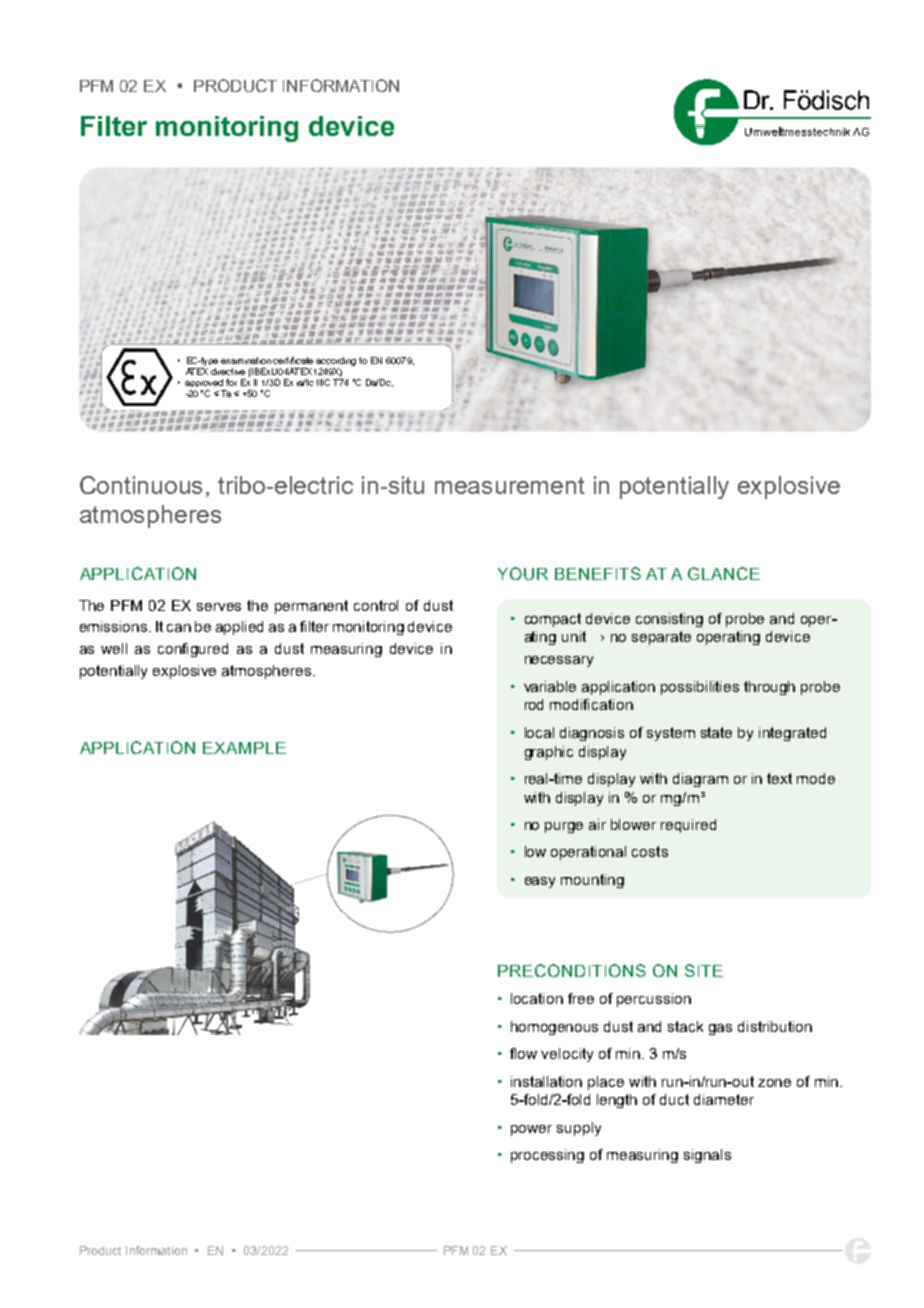  I want to click on EXAMPLE, so click(244, 748).
